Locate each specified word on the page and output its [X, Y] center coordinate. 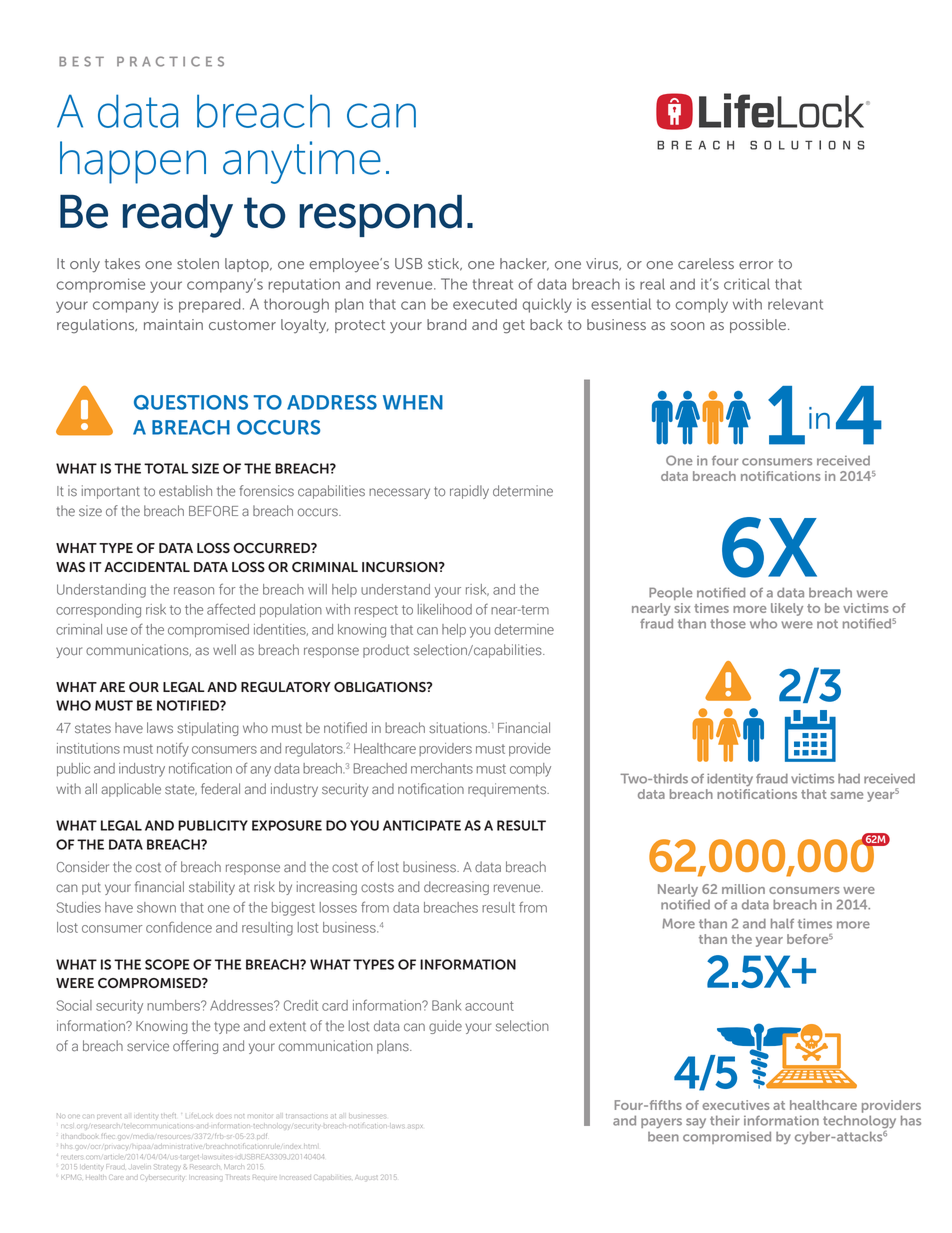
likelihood [445, 609]
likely [787, 609]
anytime [302, 162]
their [725, 1120]
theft [168, 1116]
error [756, 265]
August [366, 1177]
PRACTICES [170, 61]
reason [194, 591]
